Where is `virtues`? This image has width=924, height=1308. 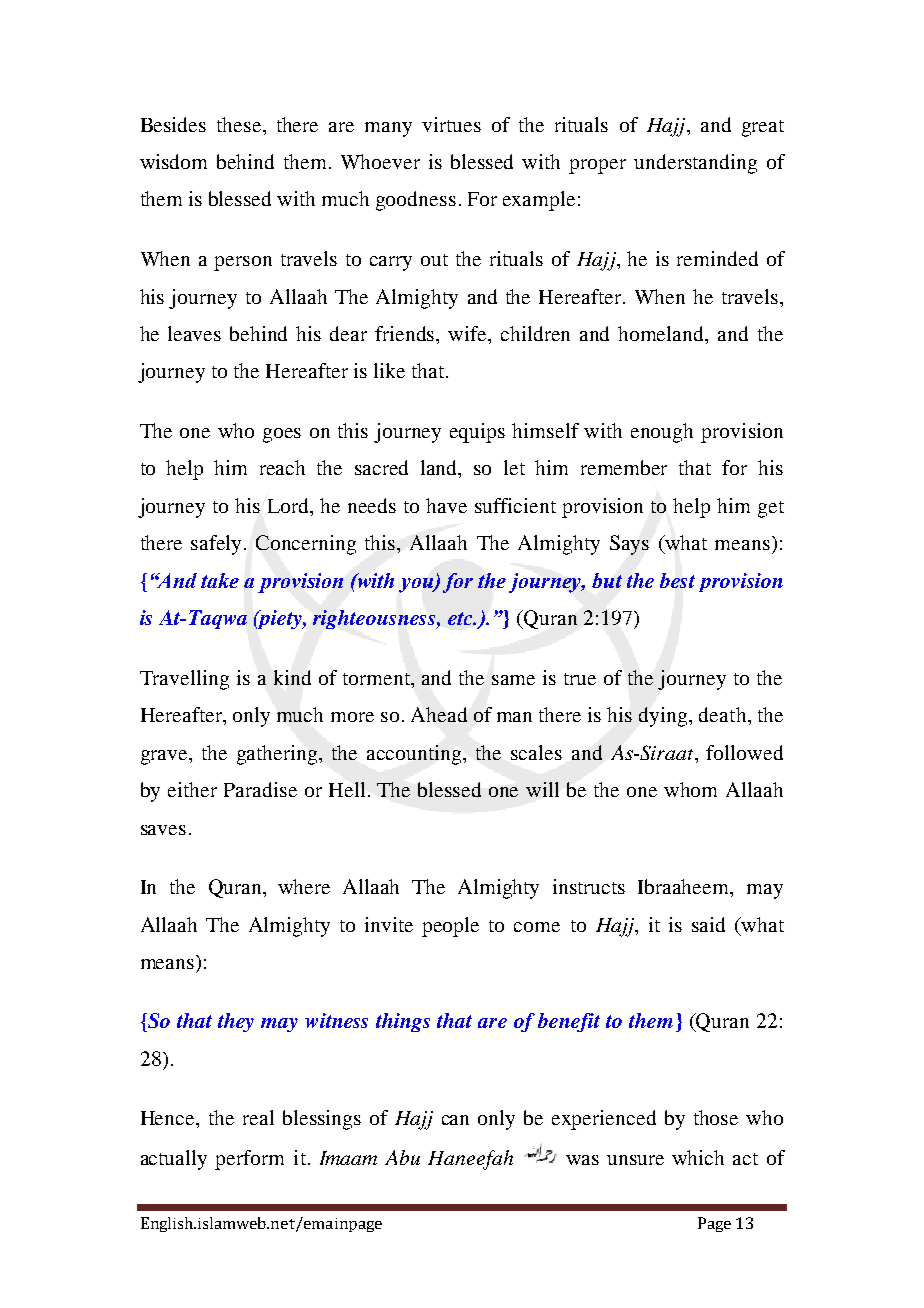 virtues is located at coordinates (451, 124).
